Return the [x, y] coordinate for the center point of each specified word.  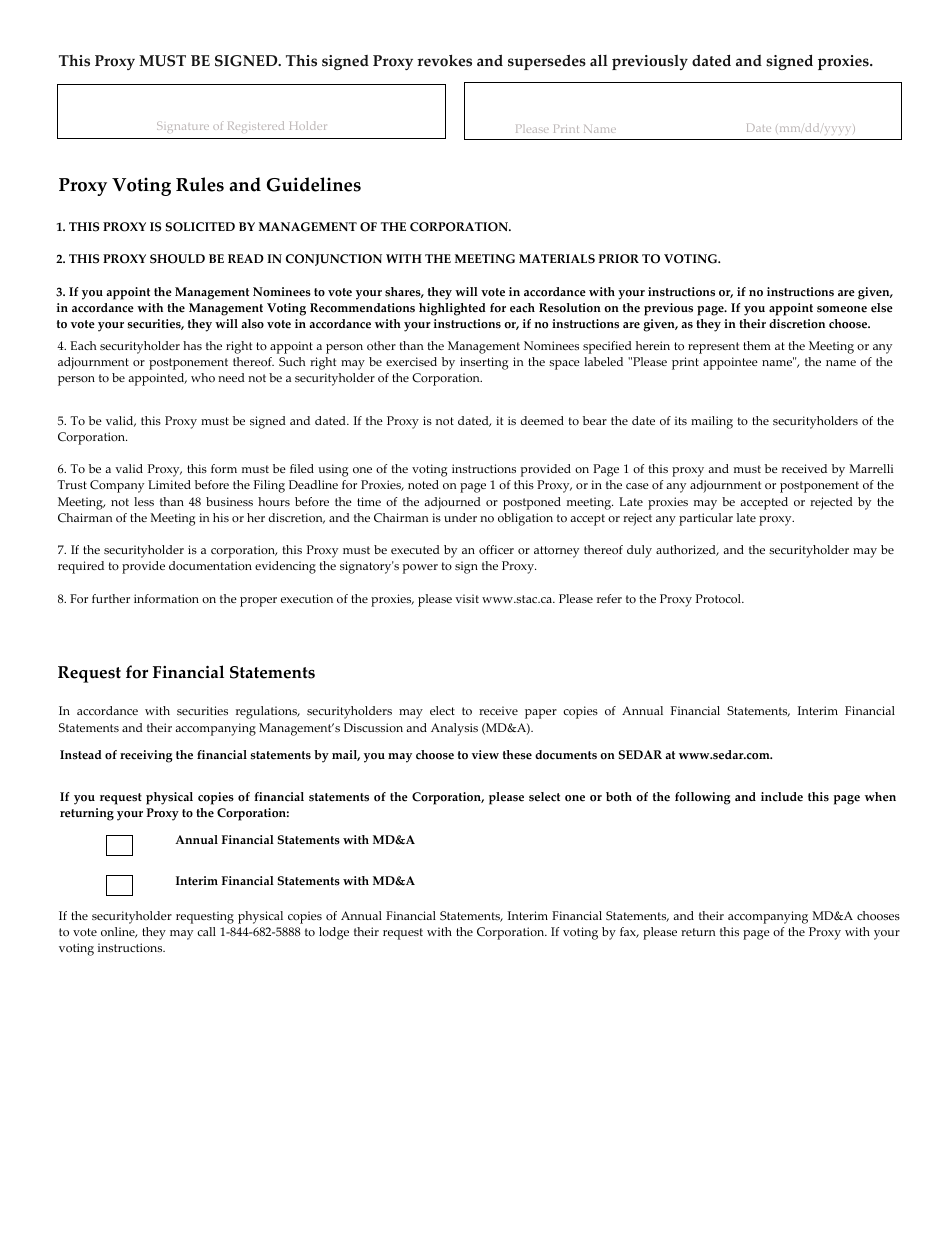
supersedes [547, 62]
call [206, 931]
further [111, 598]
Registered [256, 127]
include [782, 797]
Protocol [719, 599]
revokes [444, 61]
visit [467, 598]
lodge [334, 933]
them [757, 345]
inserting [484, 363]
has [192, 345]
